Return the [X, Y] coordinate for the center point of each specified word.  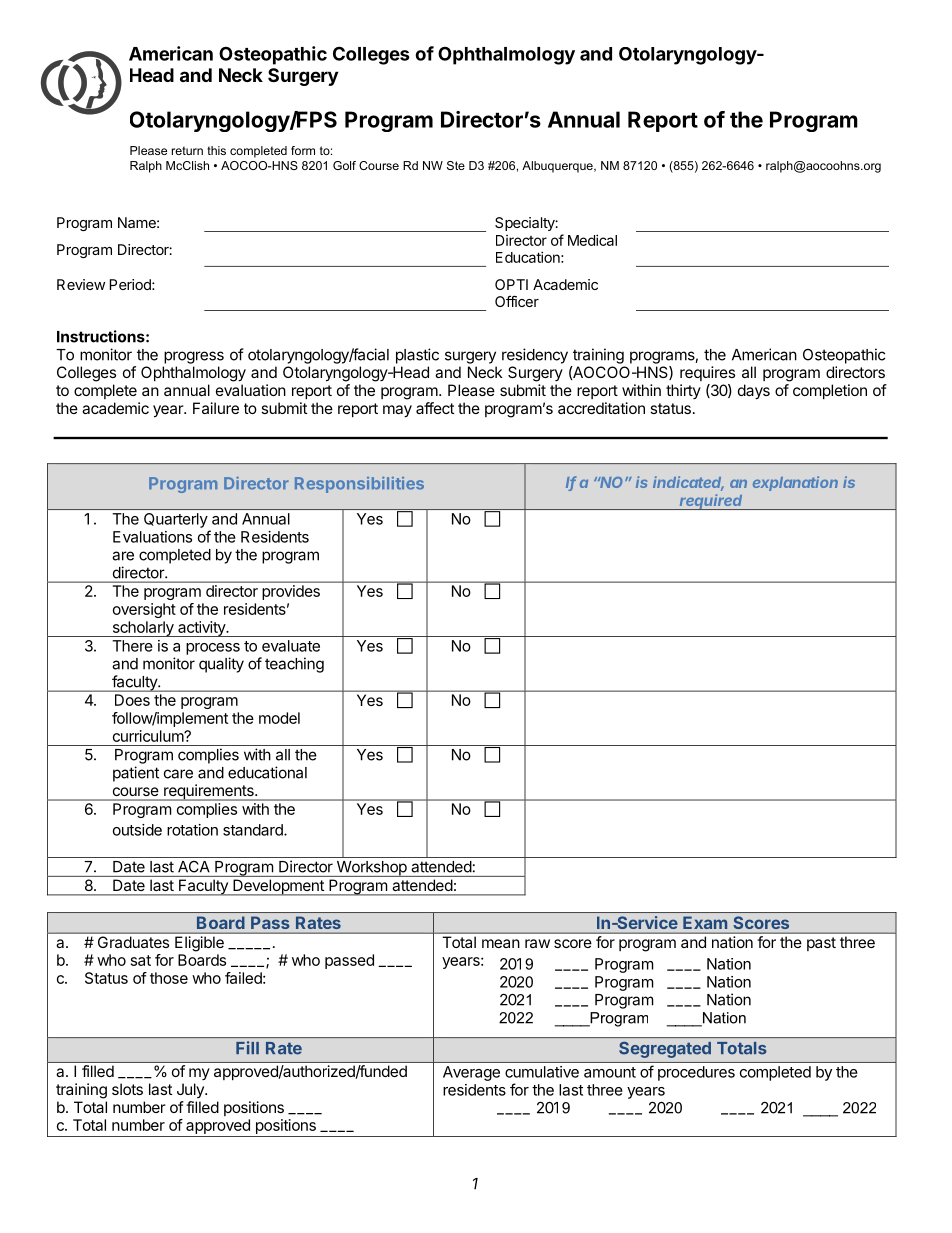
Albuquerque [558, 167]
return [187, 150]
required [712, 502]
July [191, 1090]
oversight [144, 610]
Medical [592, 240]
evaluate [291, 646]
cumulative [542, 1072]
